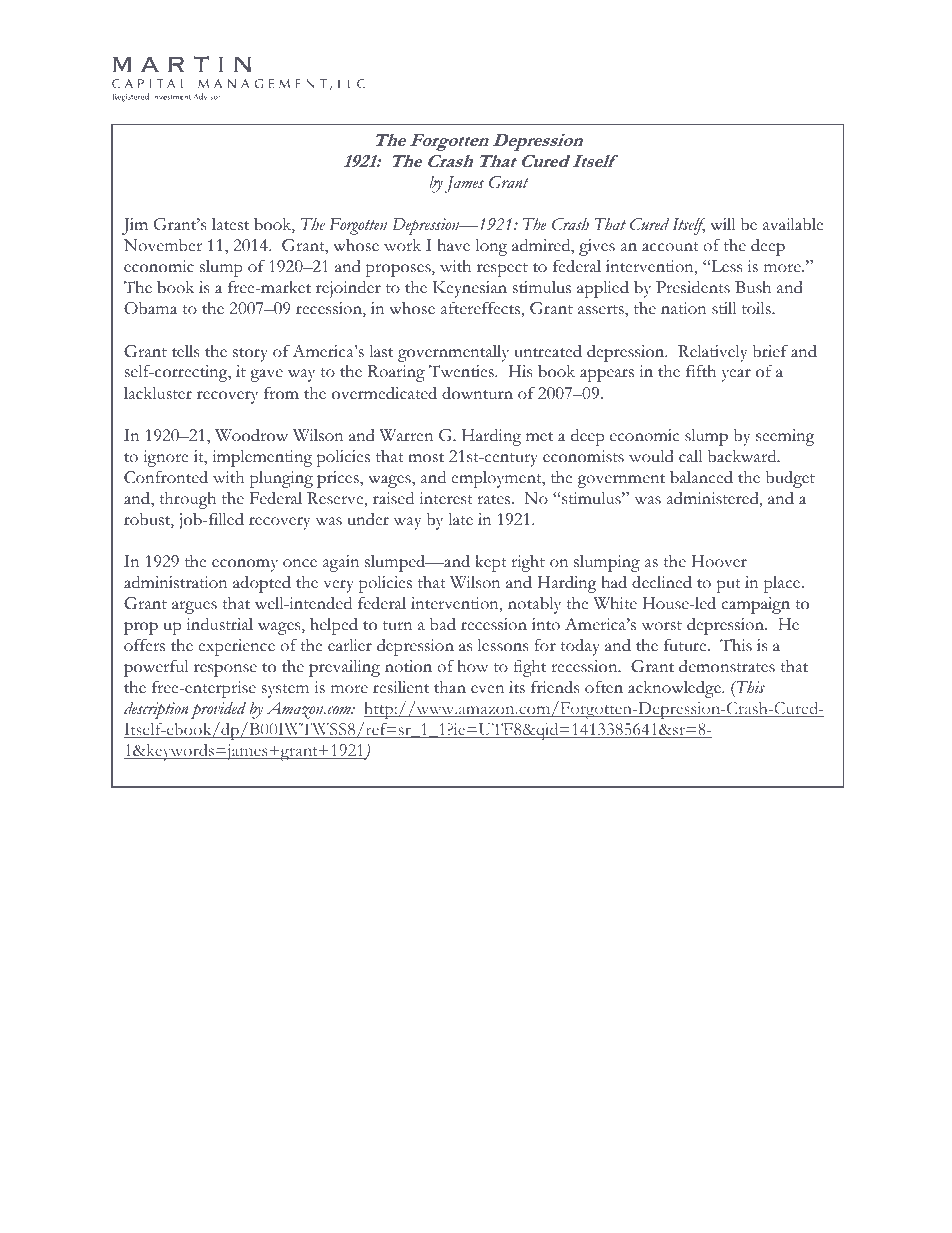 This image has height=1233, width=952. Describe the element at coordinates (426, 458) in the image. I see `most` at that location.
